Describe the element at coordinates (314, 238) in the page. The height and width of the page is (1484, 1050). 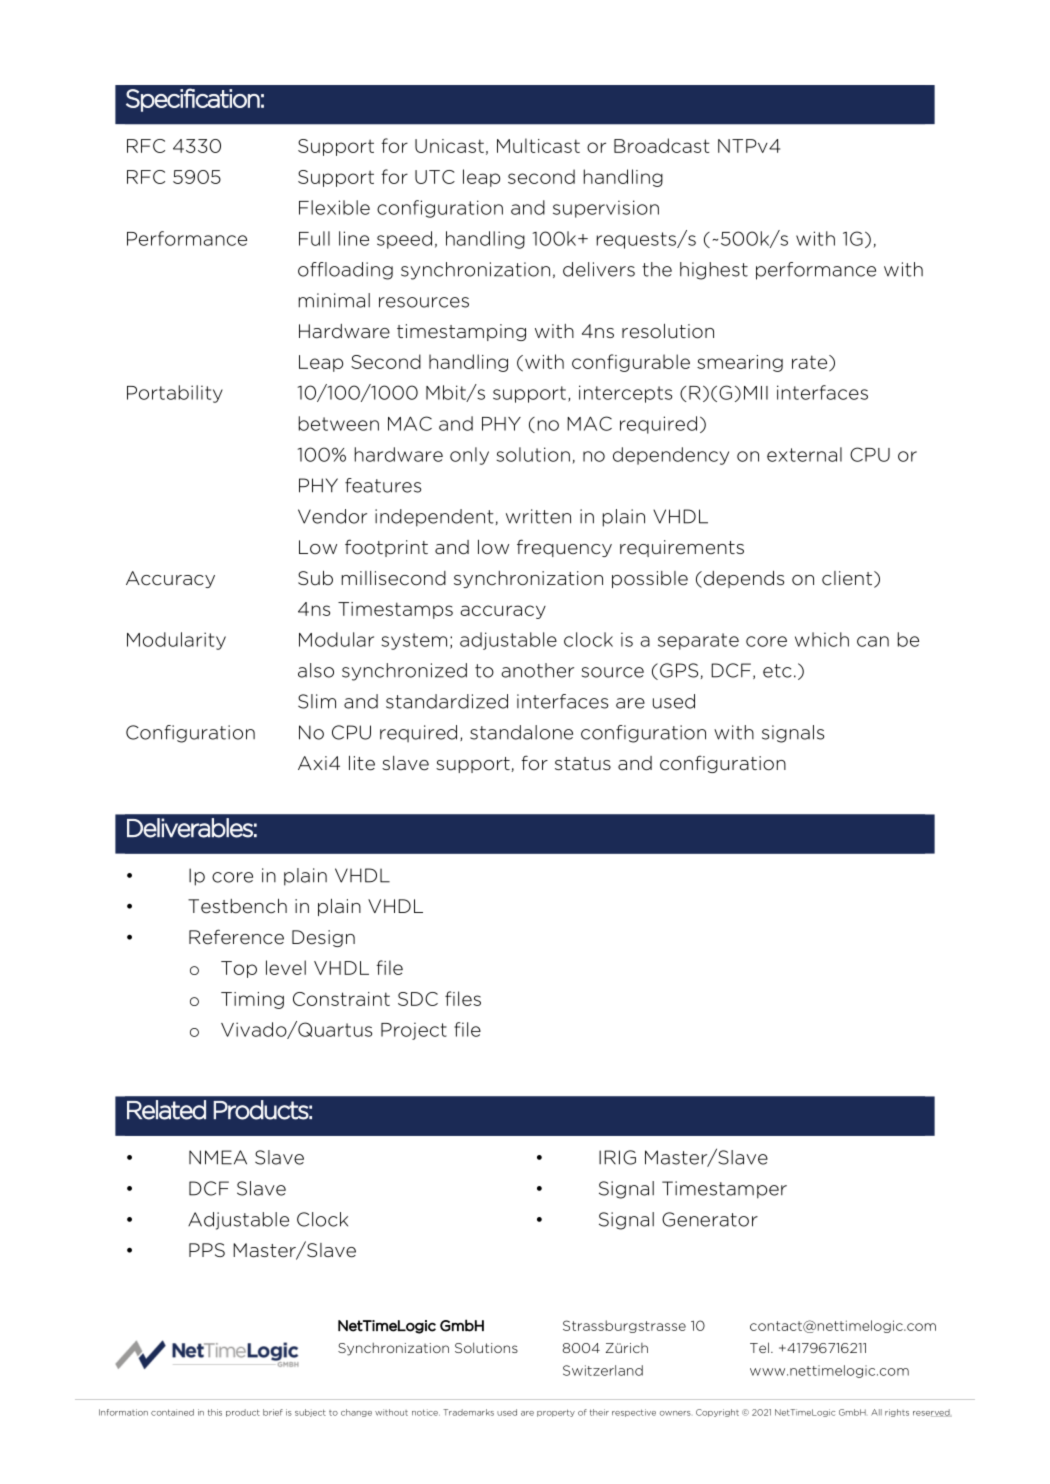
I see `Full` at that location.
